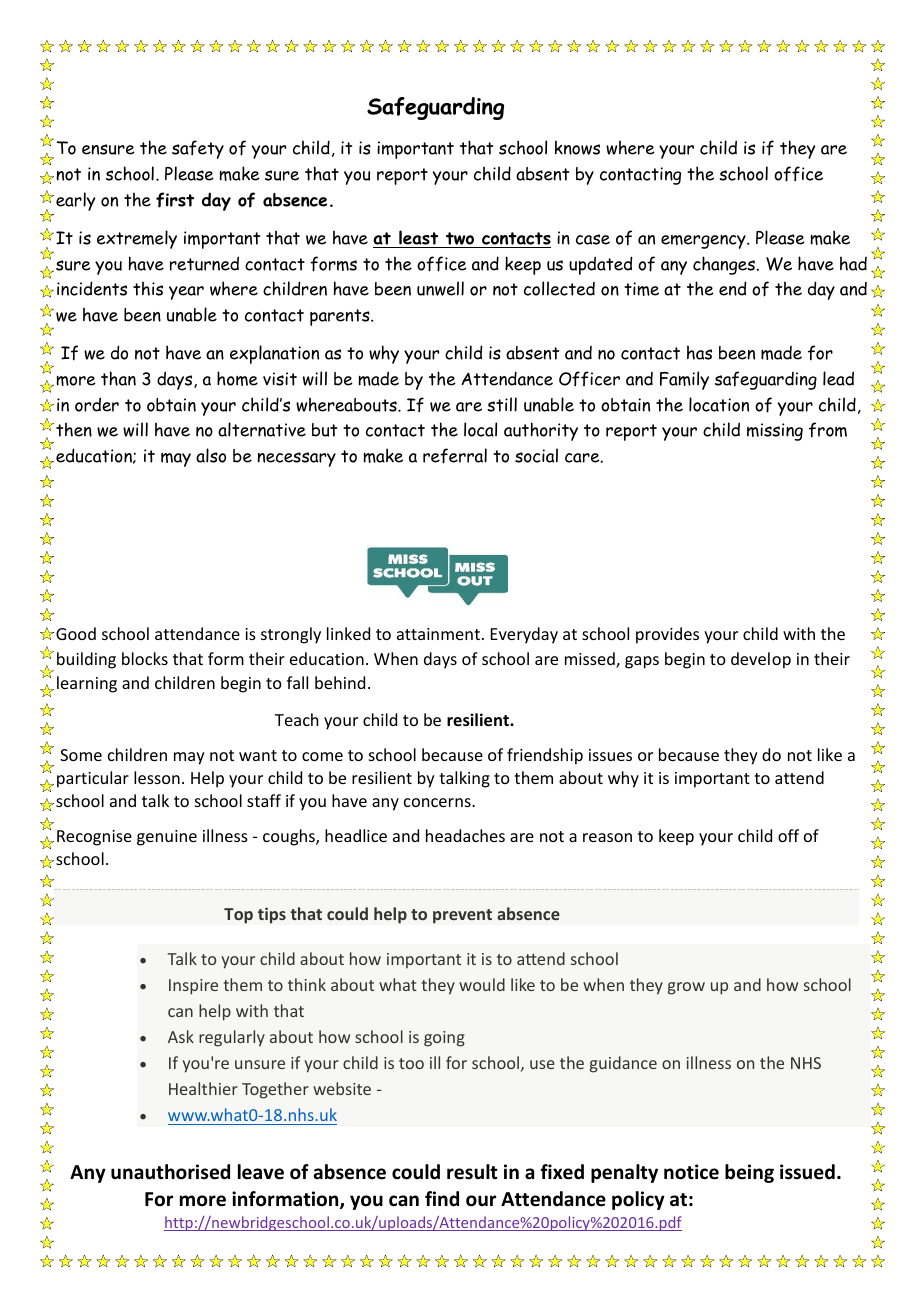 Image resolution: width=924 pixels, height=1308 pixels. Describe the element at coordinates (472, 1172) in the screenshot. I see `result` at that location.
